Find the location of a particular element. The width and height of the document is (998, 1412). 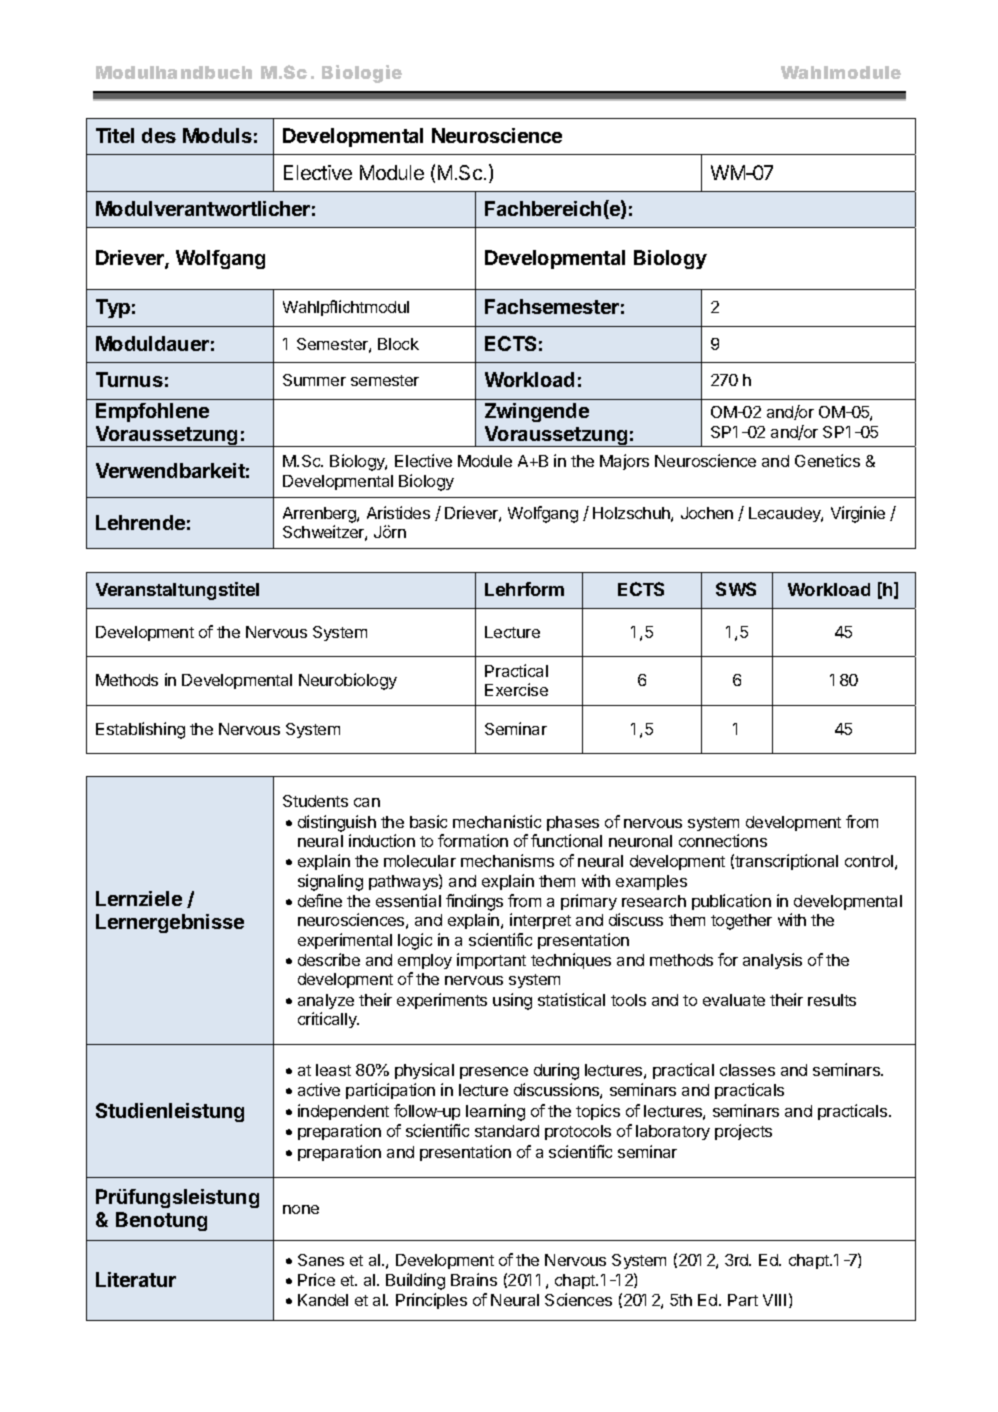

Summer is located at coordinates (314, 380).
